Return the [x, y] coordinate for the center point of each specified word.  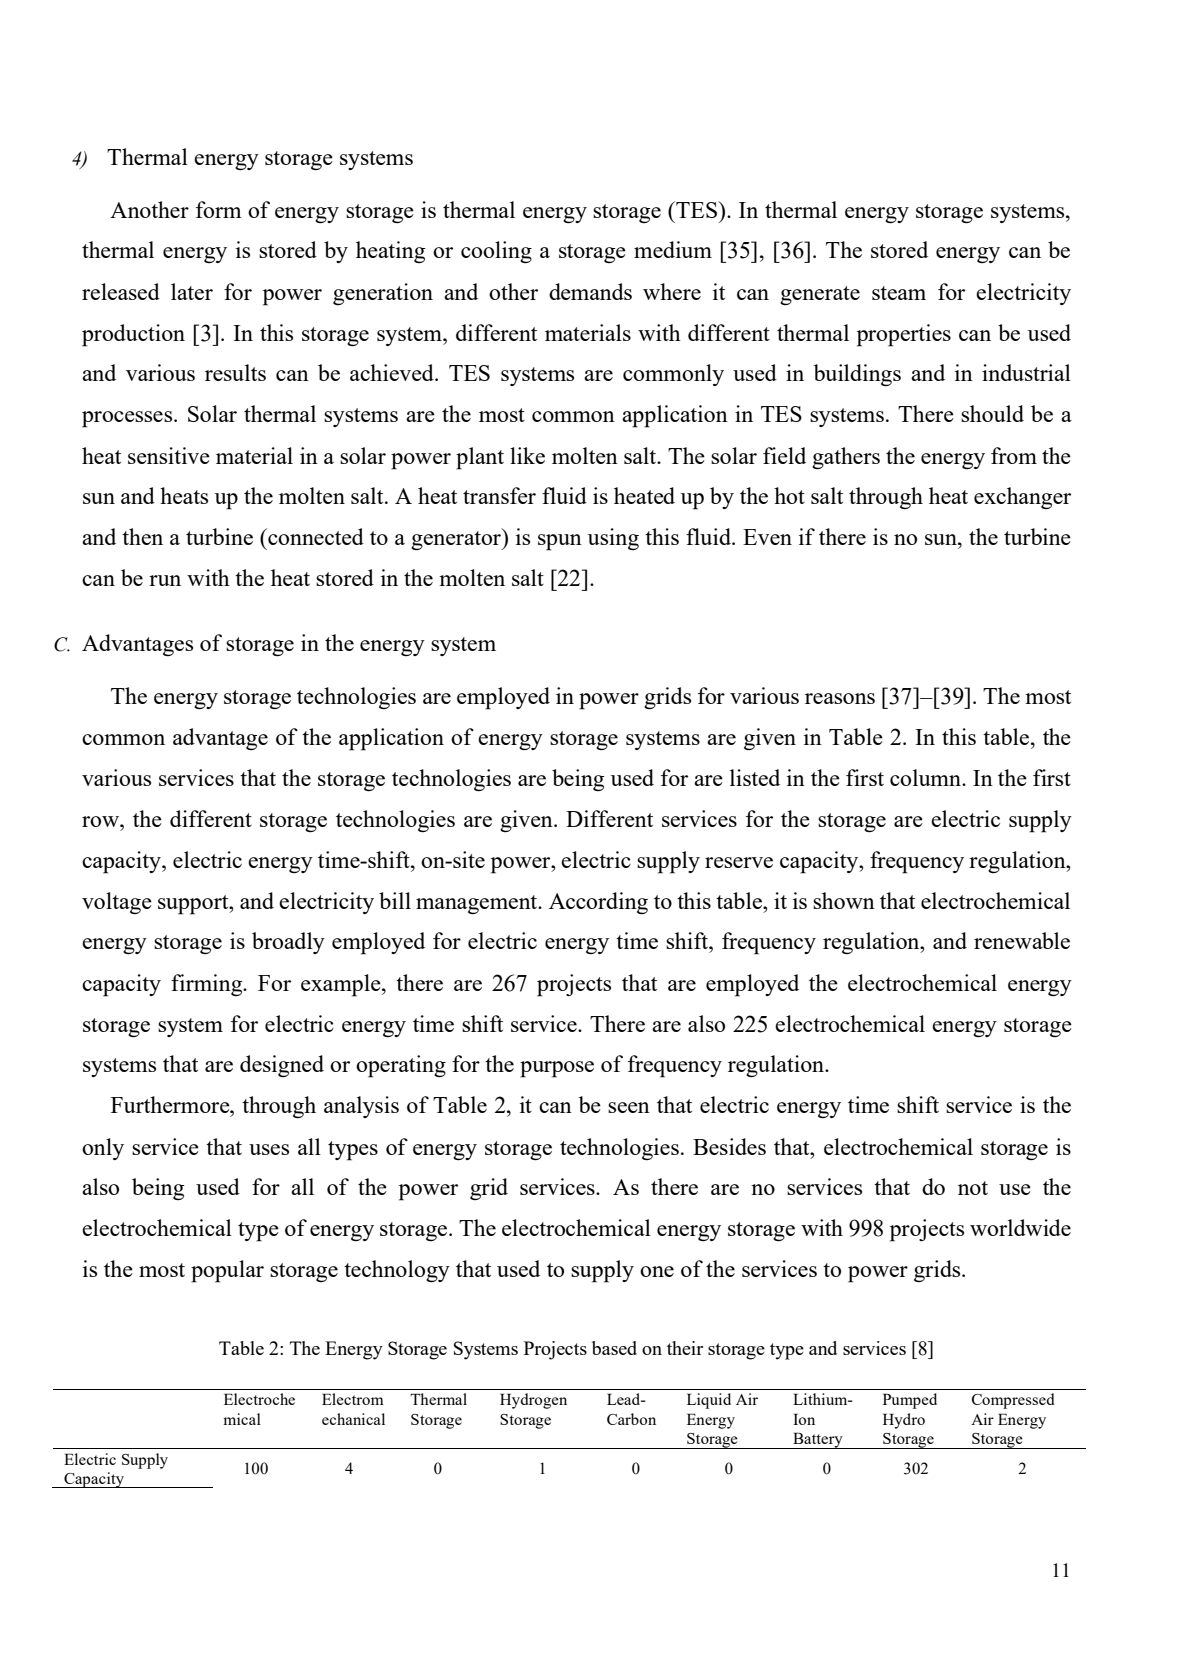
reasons [840, 698]
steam [899, 293]
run [165, 580]
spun [560, 542]
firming [208, 985]
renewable [1022, 940]
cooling [496, 252]
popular [227, 1271]
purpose [557, 1069]
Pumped [910, 1401]
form [219, 209]
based [614, 1348]
